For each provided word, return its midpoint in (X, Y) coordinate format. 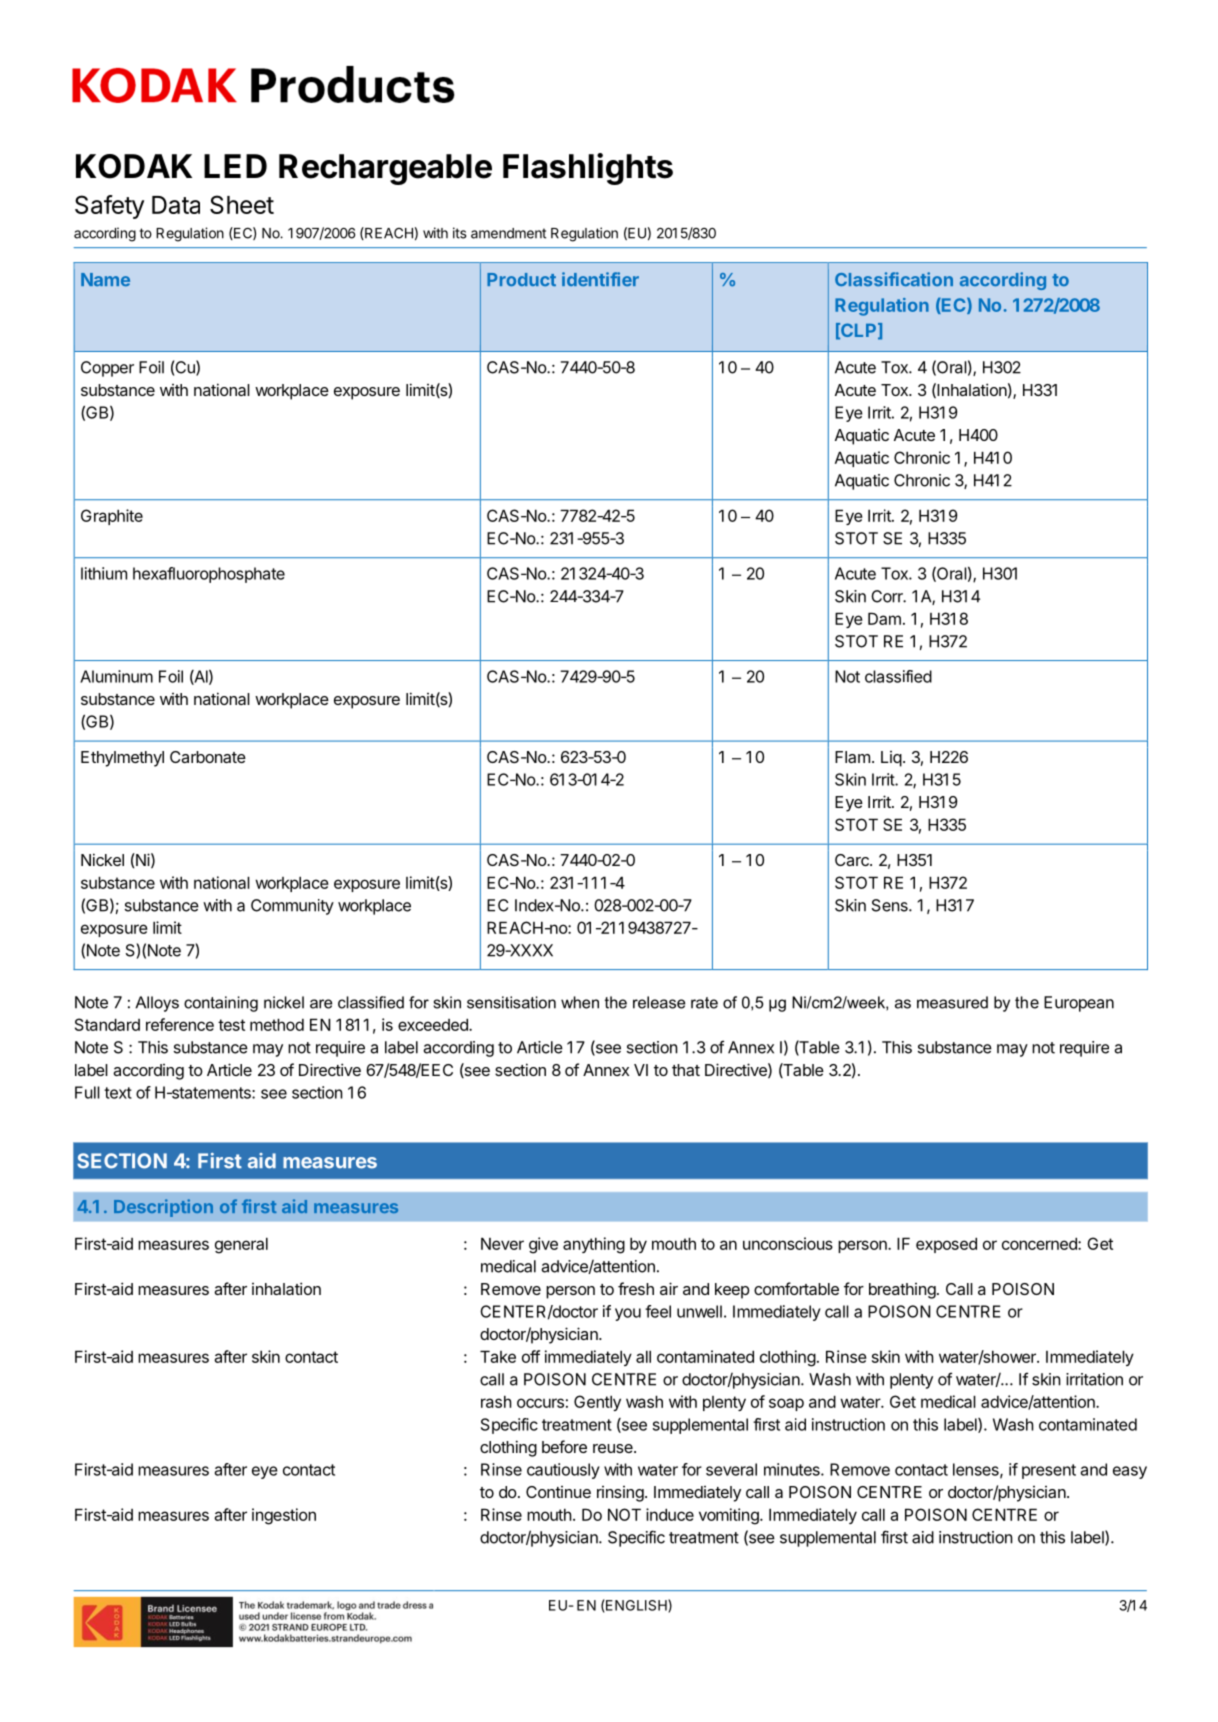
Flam (852, 757)
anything (594, 1245)
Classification (894, 279)
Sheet (242, 204)
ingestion (284, 1516)
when (580, 1002)
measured (952, 1002)
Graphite (112, 517)
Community (292, 907)
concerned (1040, 1243)
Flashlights (588, 169)
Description (163, 1208)
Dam (884, 618)
